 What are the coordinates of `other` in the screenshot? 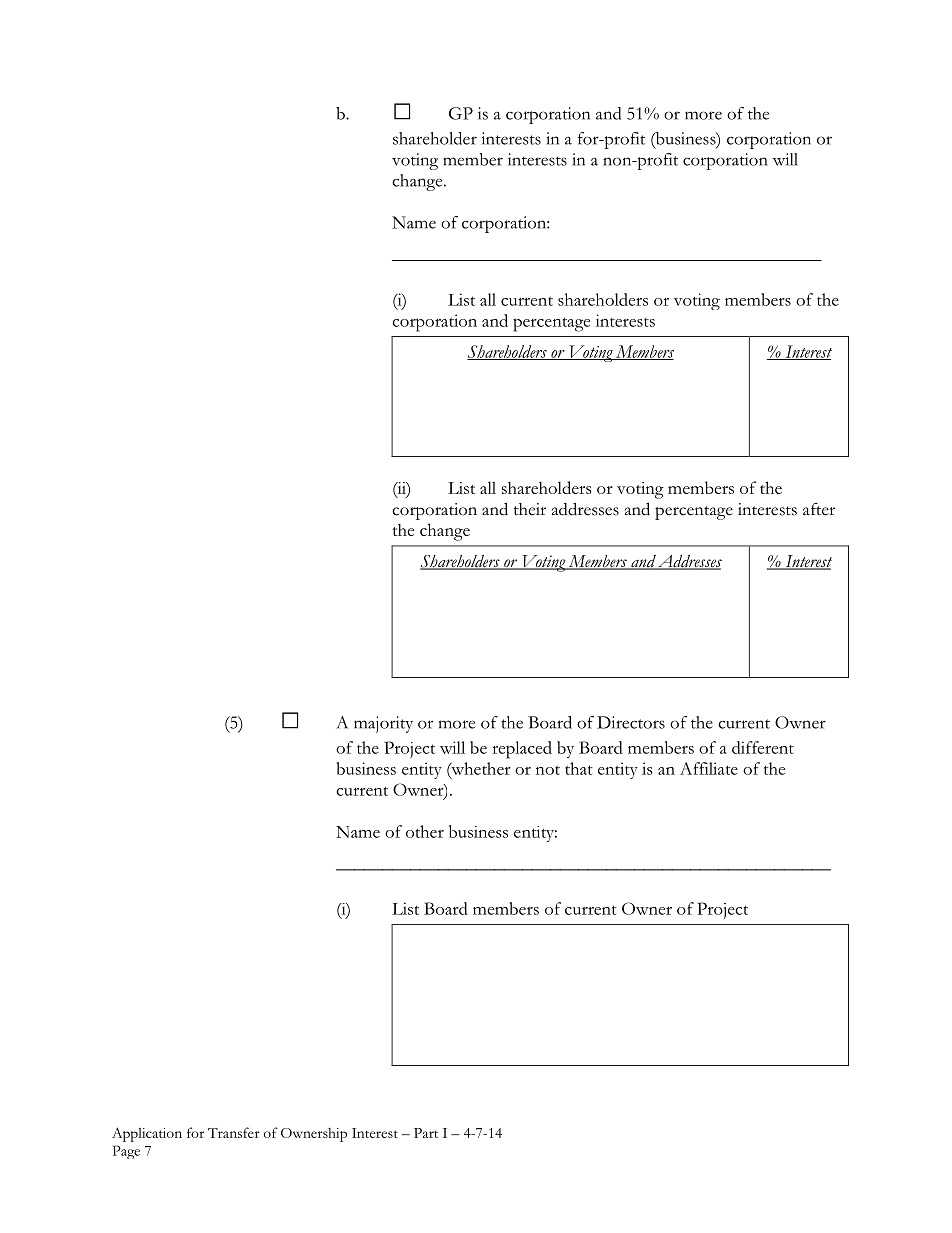 It's located at (425, 831).
